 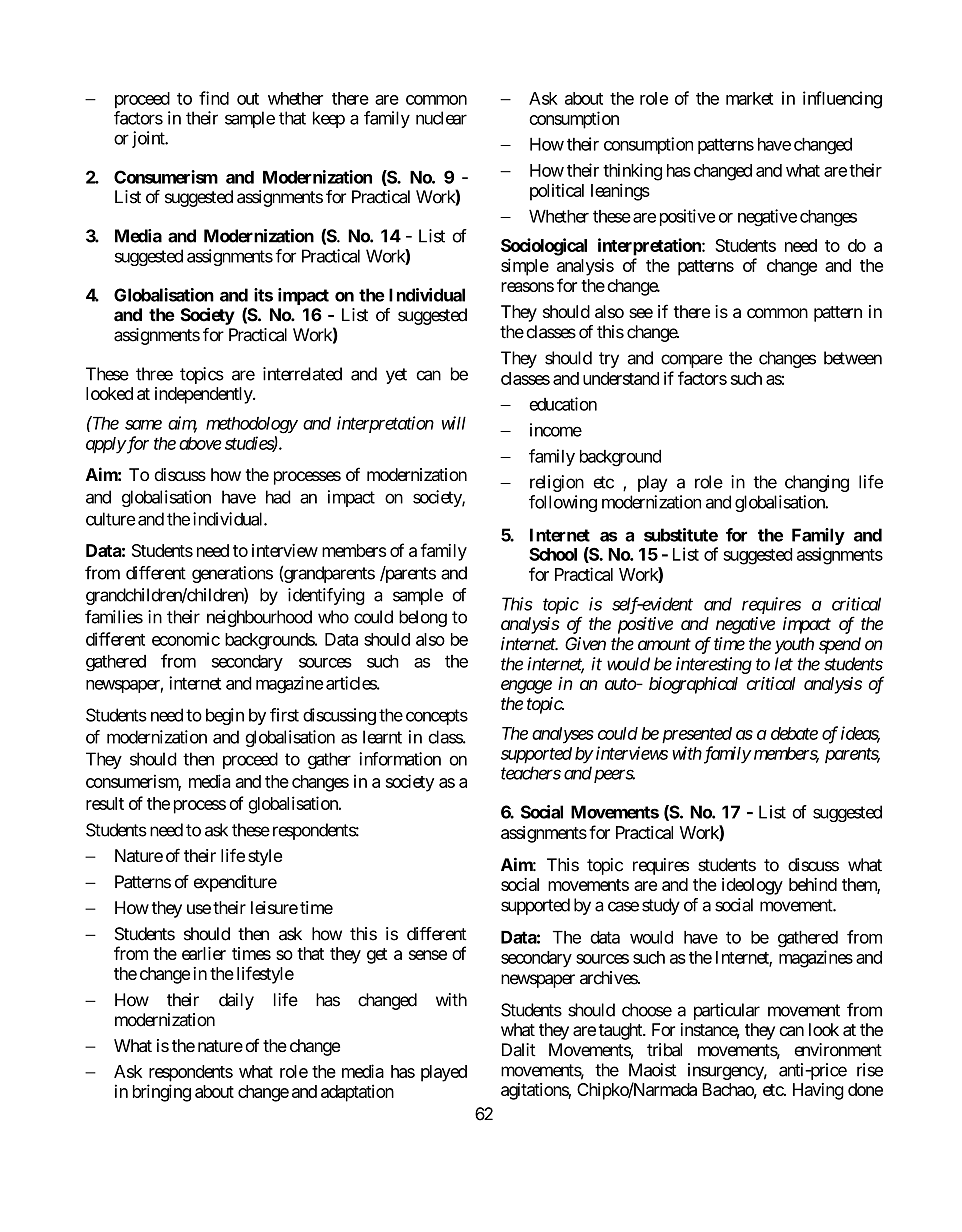 What do you see at coordinates (531, 773) in the screenshot?
I see `teachers` at bounding box center [531, 773].
